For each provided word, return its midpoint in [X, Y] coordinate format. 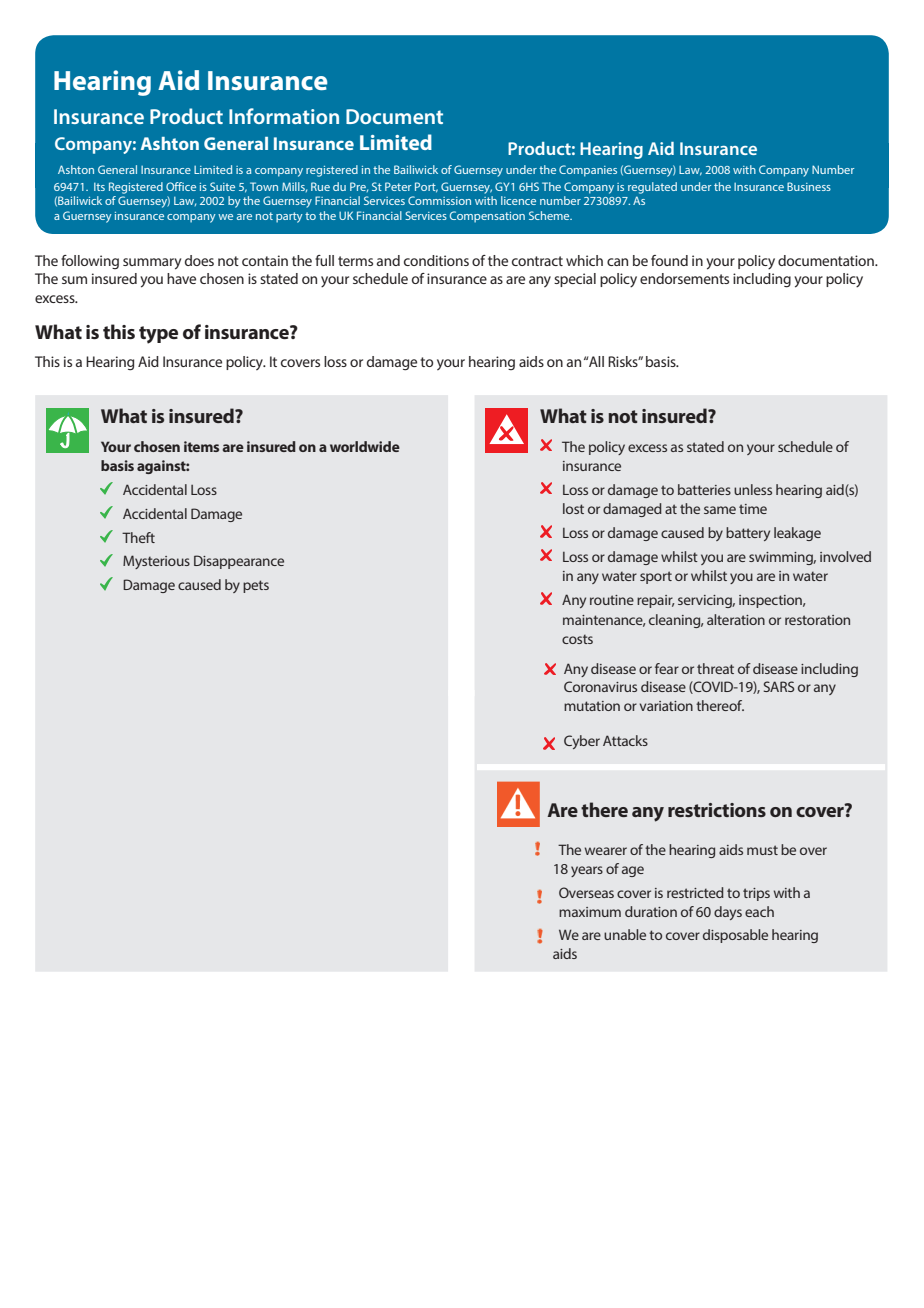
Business [809, 186]
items [201, 446]
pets [256, 586]
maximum [590, 912]
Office [181, 186]
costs [577, 639]
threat [715, 668]
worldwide [365, 446]
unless [753, 489]
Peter [398, 186]
